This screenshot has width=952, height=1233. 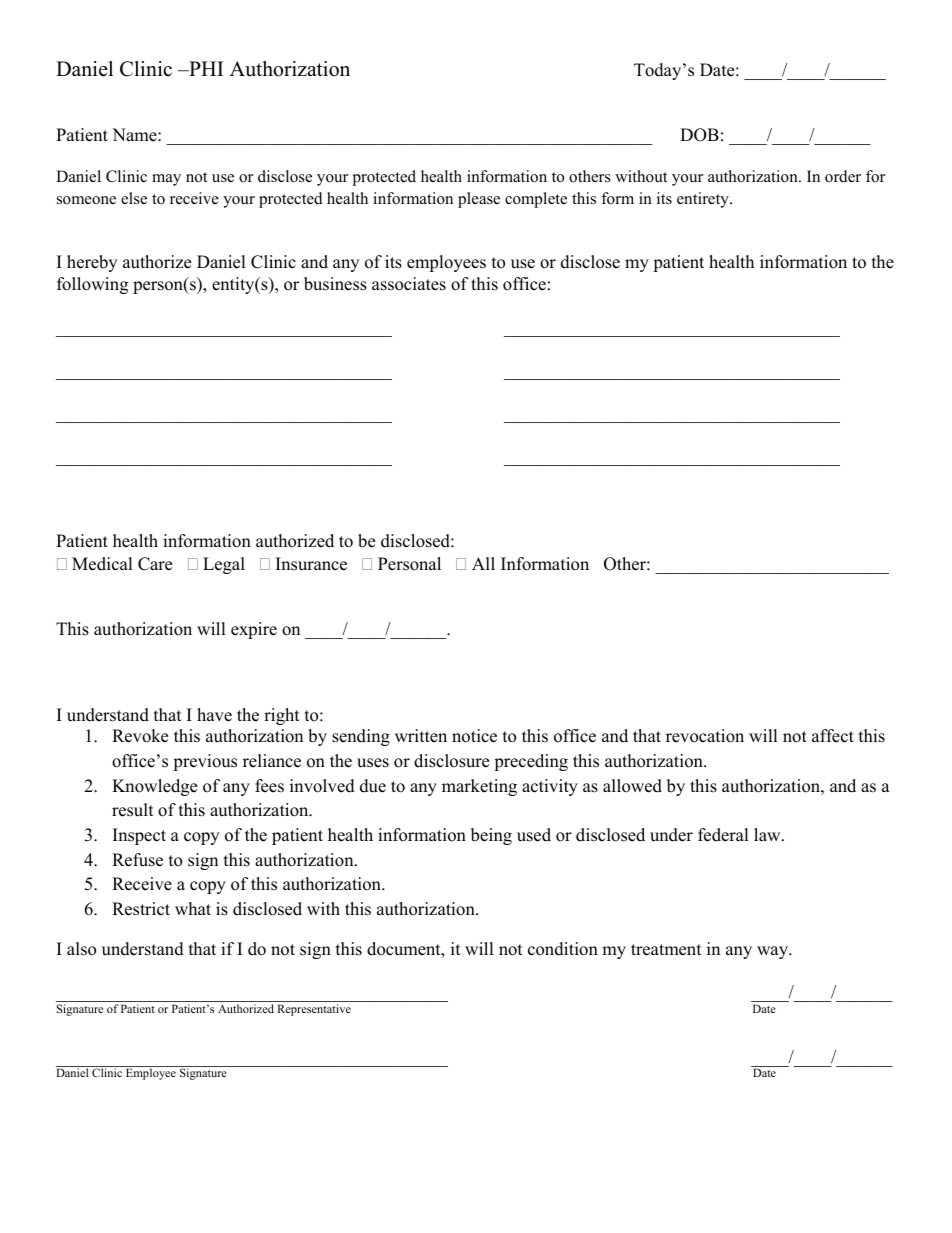 I want to click on condition, so click(x=563, y=949).
